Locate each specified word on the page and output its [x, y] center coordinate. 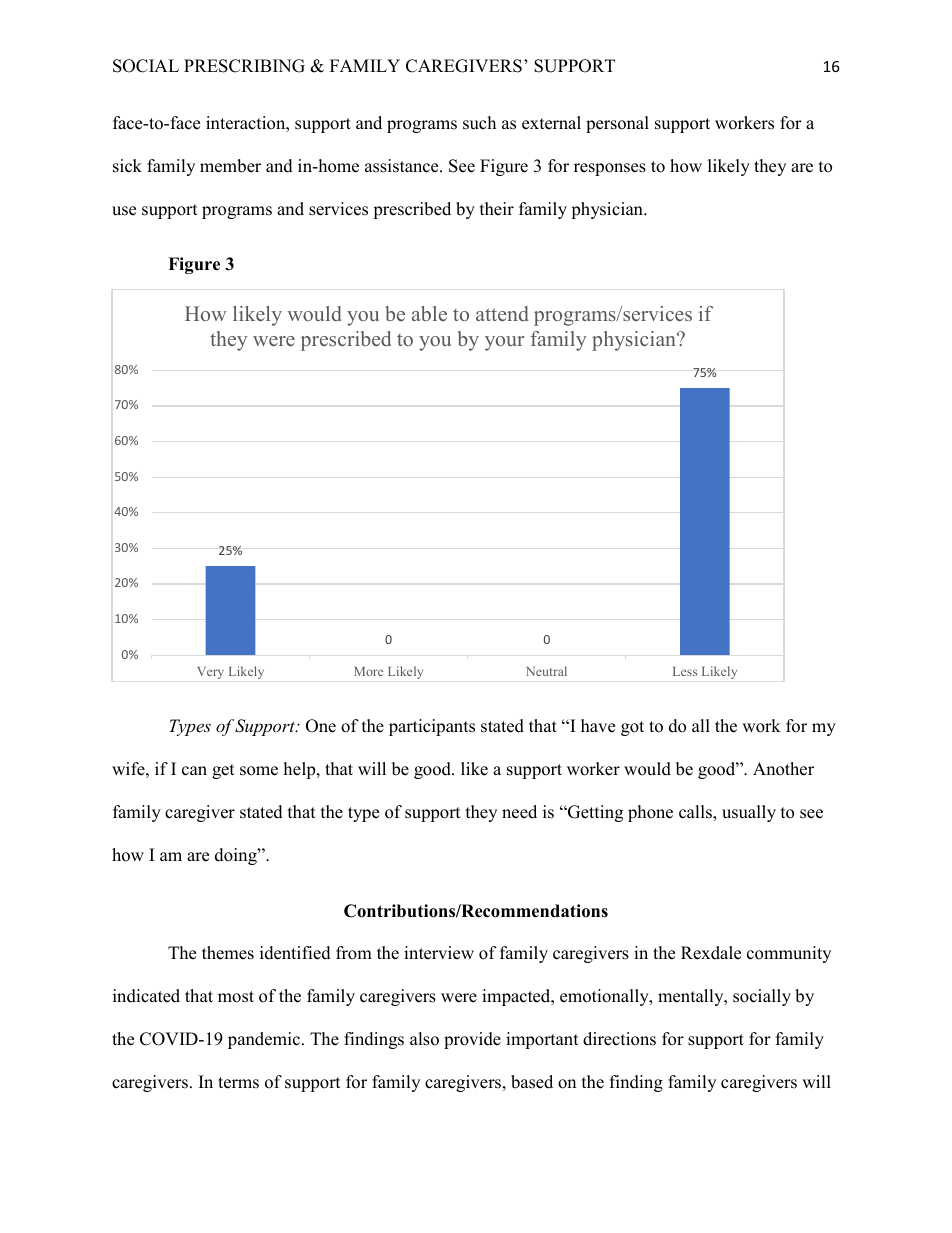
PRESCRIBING [244, 66]
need [519, 812]
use [124, 211]
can [194, 771]
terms [238, 1083]
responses [610, 169]
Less [685, 671]
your [504, 343]
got [632, 728]
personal [617, 124]
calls [696, 813]
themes [228, 953]
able [429, 313]
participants [432, 727]
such [479, 123]
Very [210, 673]
